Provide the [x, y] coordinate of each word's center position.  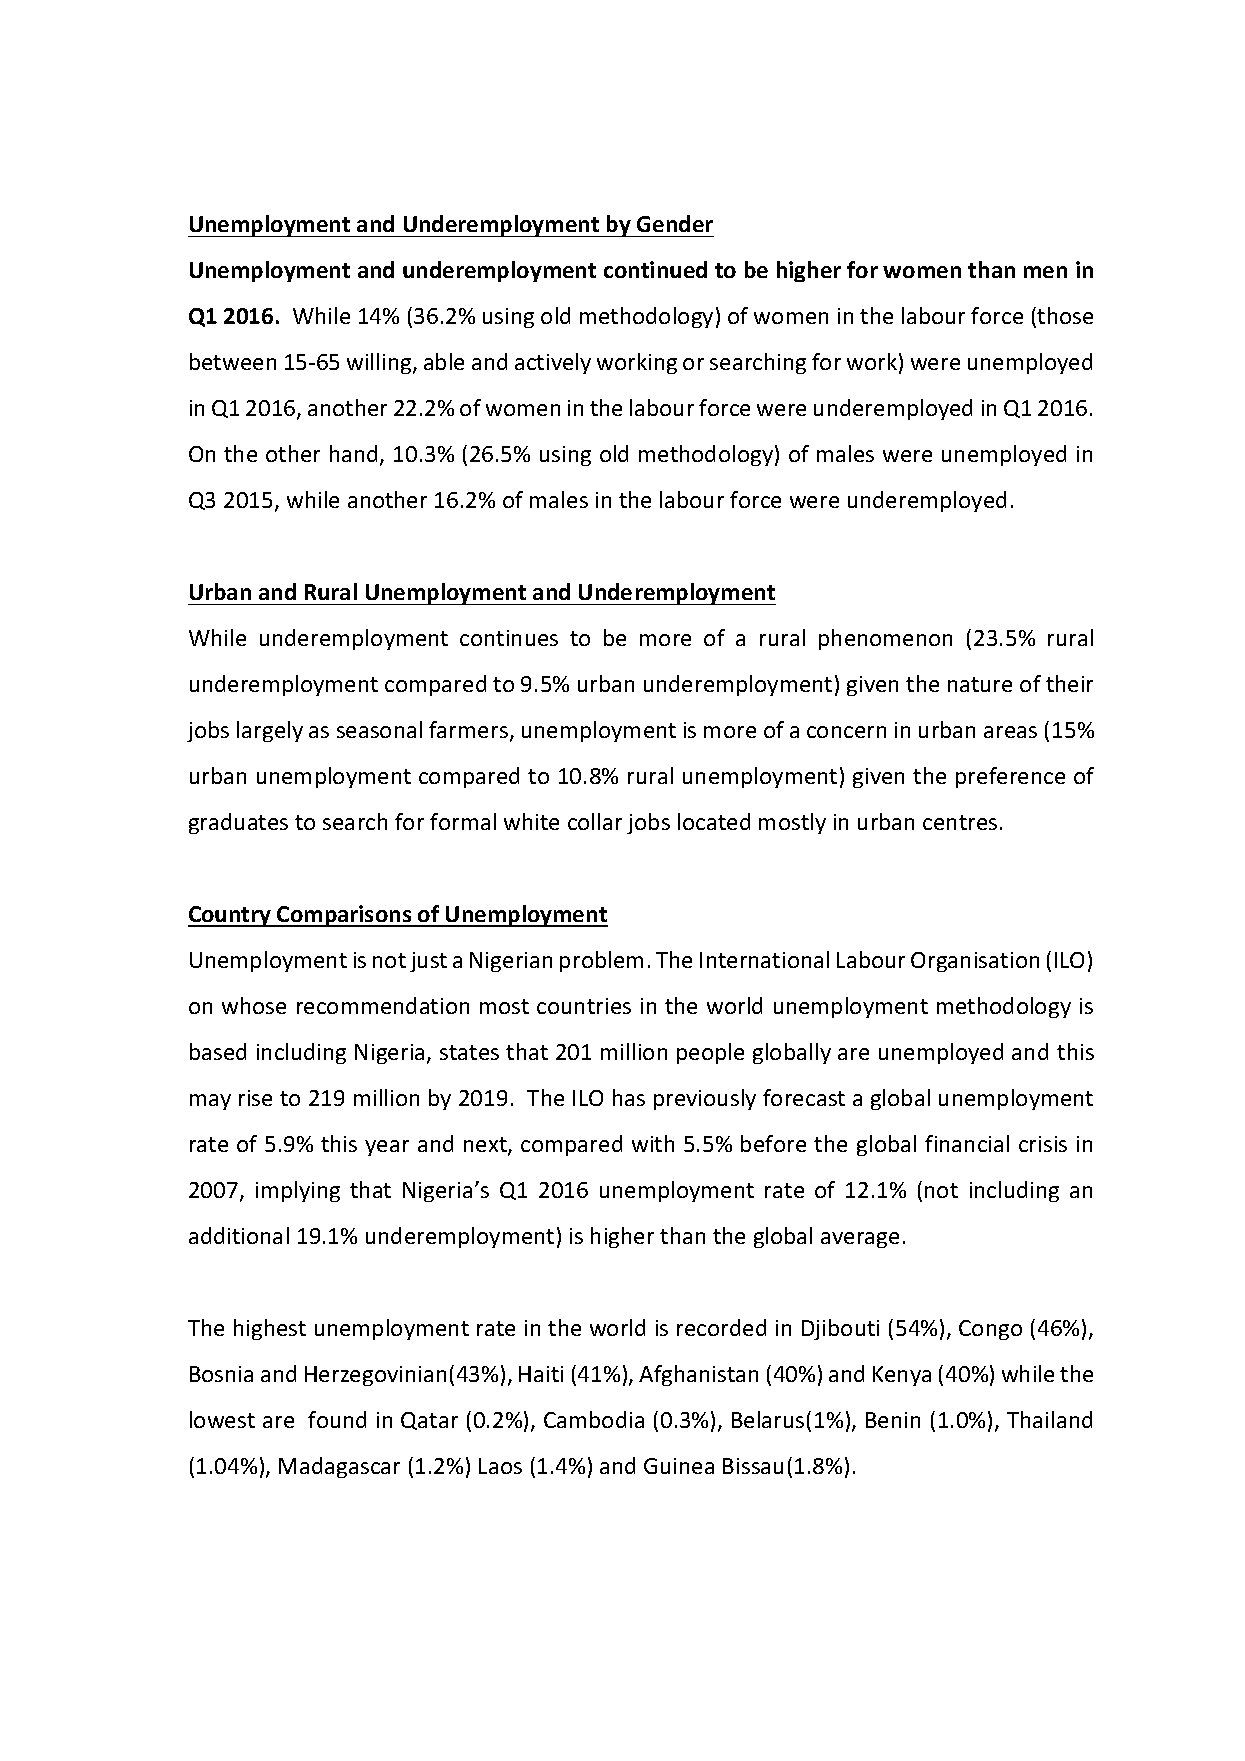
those [1065, 315]
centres [960, 822]
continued [655, 269]
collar [595, 821]
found [337, 1419]
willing [380, 363]
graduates [238, 823]
